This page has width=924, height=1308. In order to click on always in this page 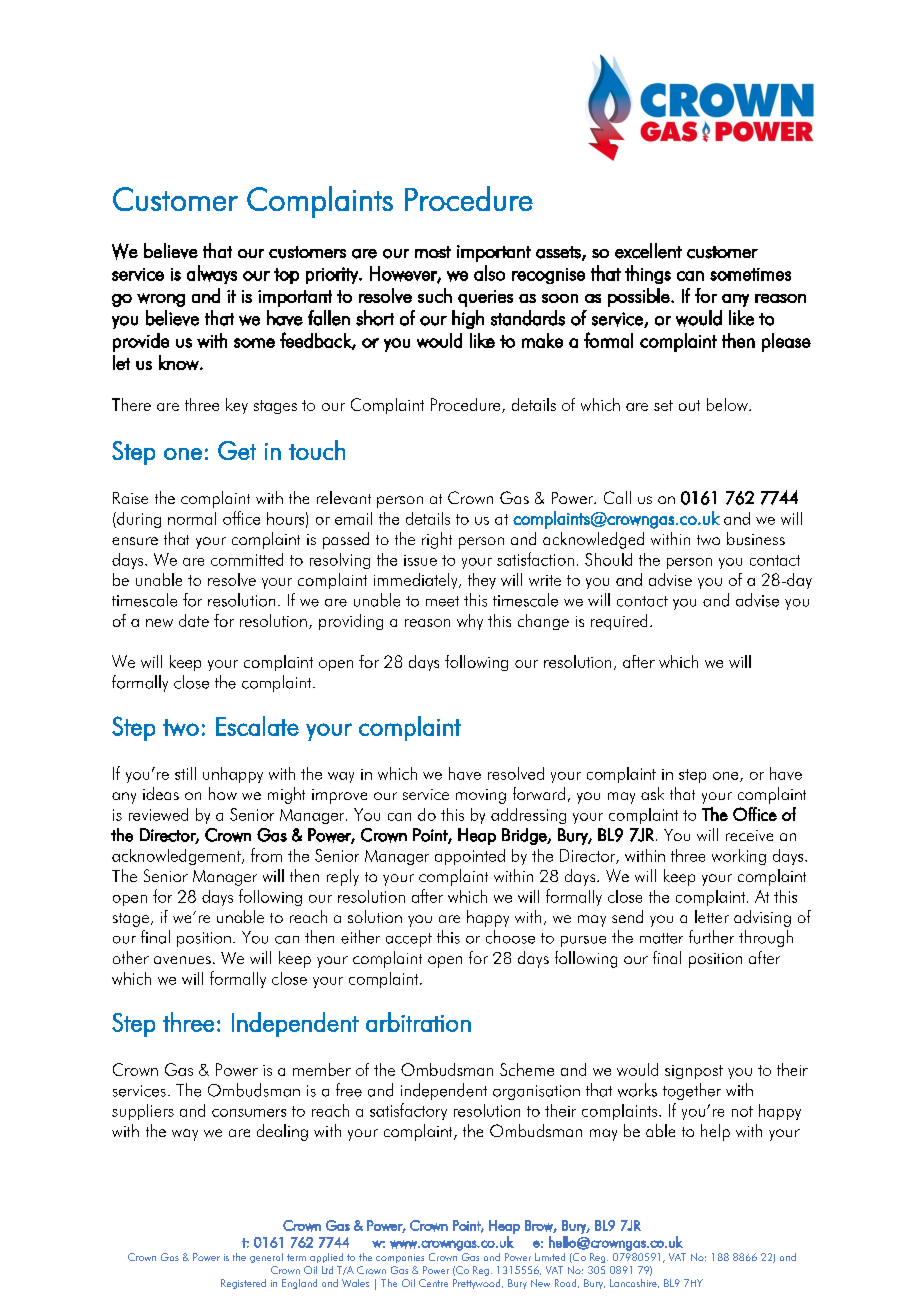, I will do `click(212, 274)`.
